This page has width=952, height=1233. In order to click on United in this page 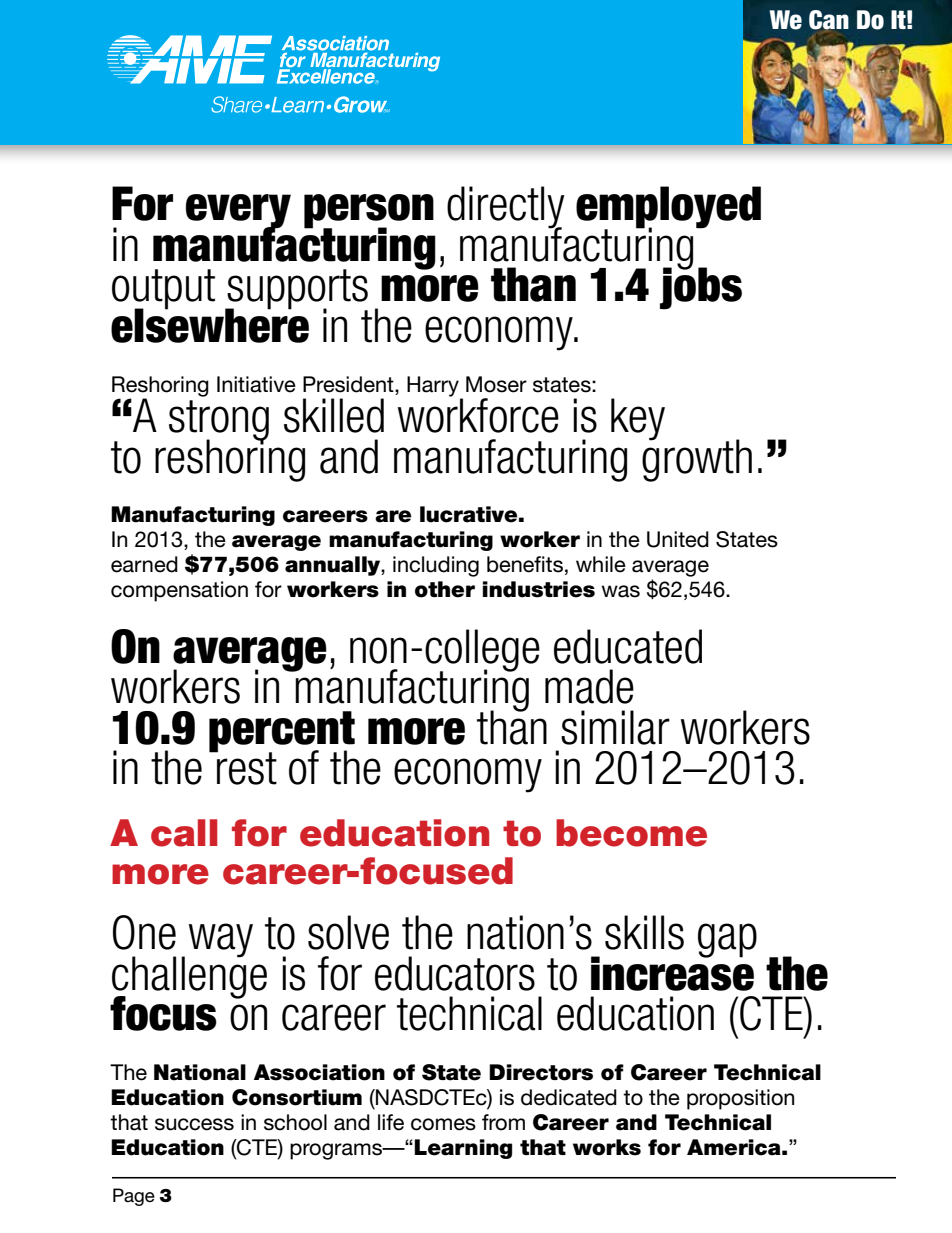, I will do `click(678, 539)`.
